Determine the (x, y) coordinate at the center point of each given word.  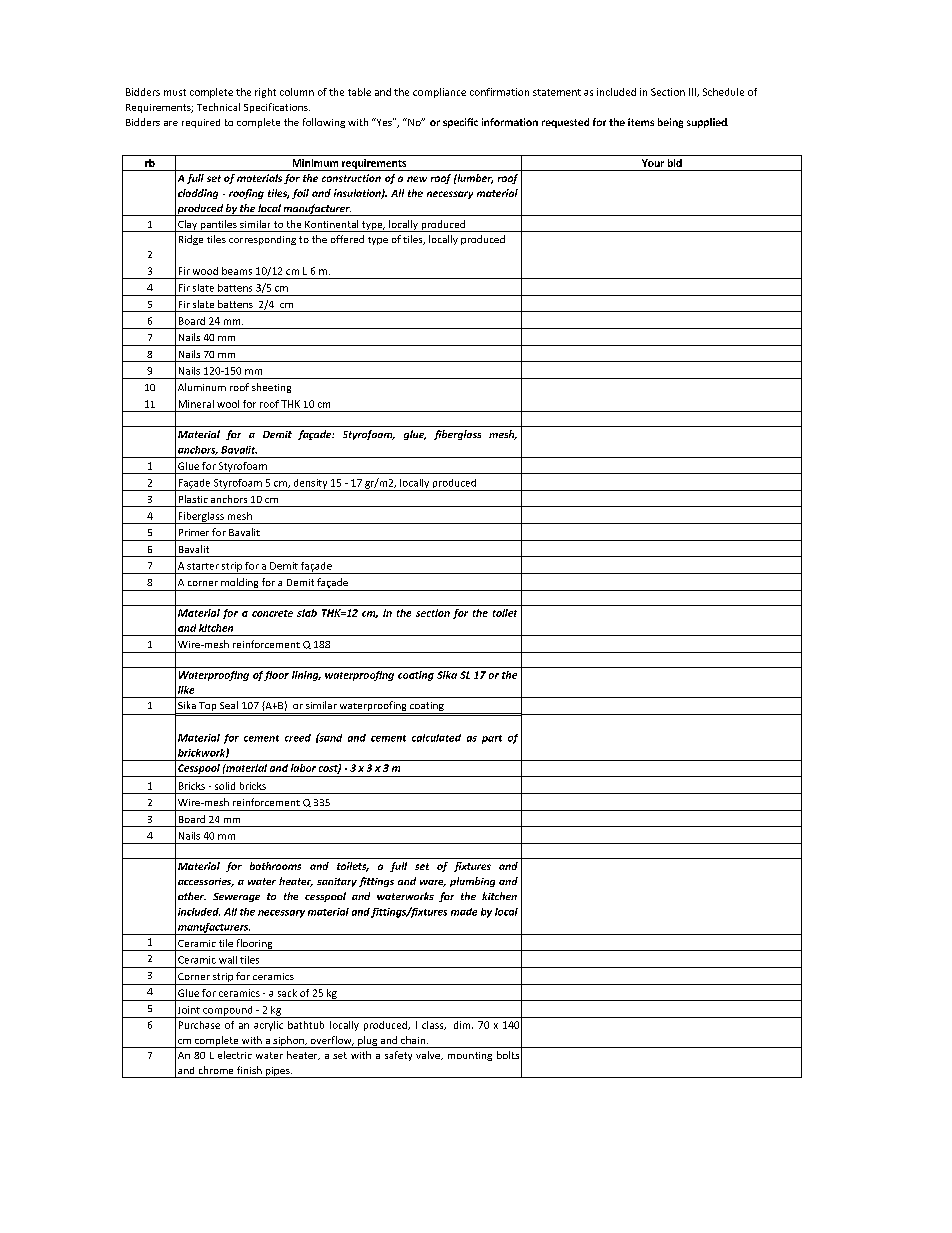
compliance (439, 93)
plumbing (472, 882)
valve (429, 1055)
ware (433, 883)
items (641, 122)
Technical (218, 107)
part (492, 739)
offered (347, 239)
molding (240, 584)
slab (307, 613)
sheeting (271, 388)
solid (225, 786)
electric (235, 1055)
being (670, 123)
